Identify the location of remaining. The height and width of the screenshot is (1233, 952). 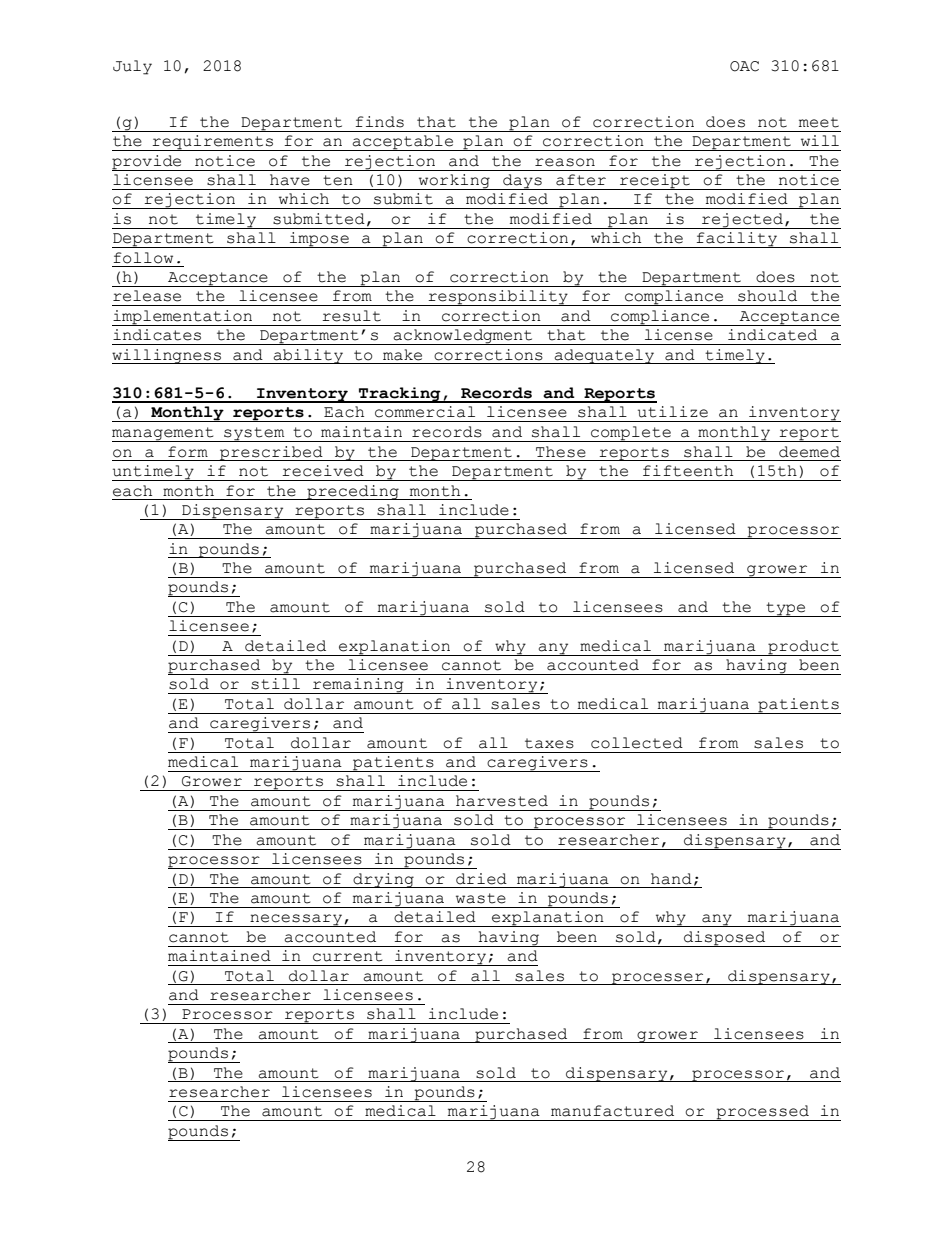
(358, 686).
